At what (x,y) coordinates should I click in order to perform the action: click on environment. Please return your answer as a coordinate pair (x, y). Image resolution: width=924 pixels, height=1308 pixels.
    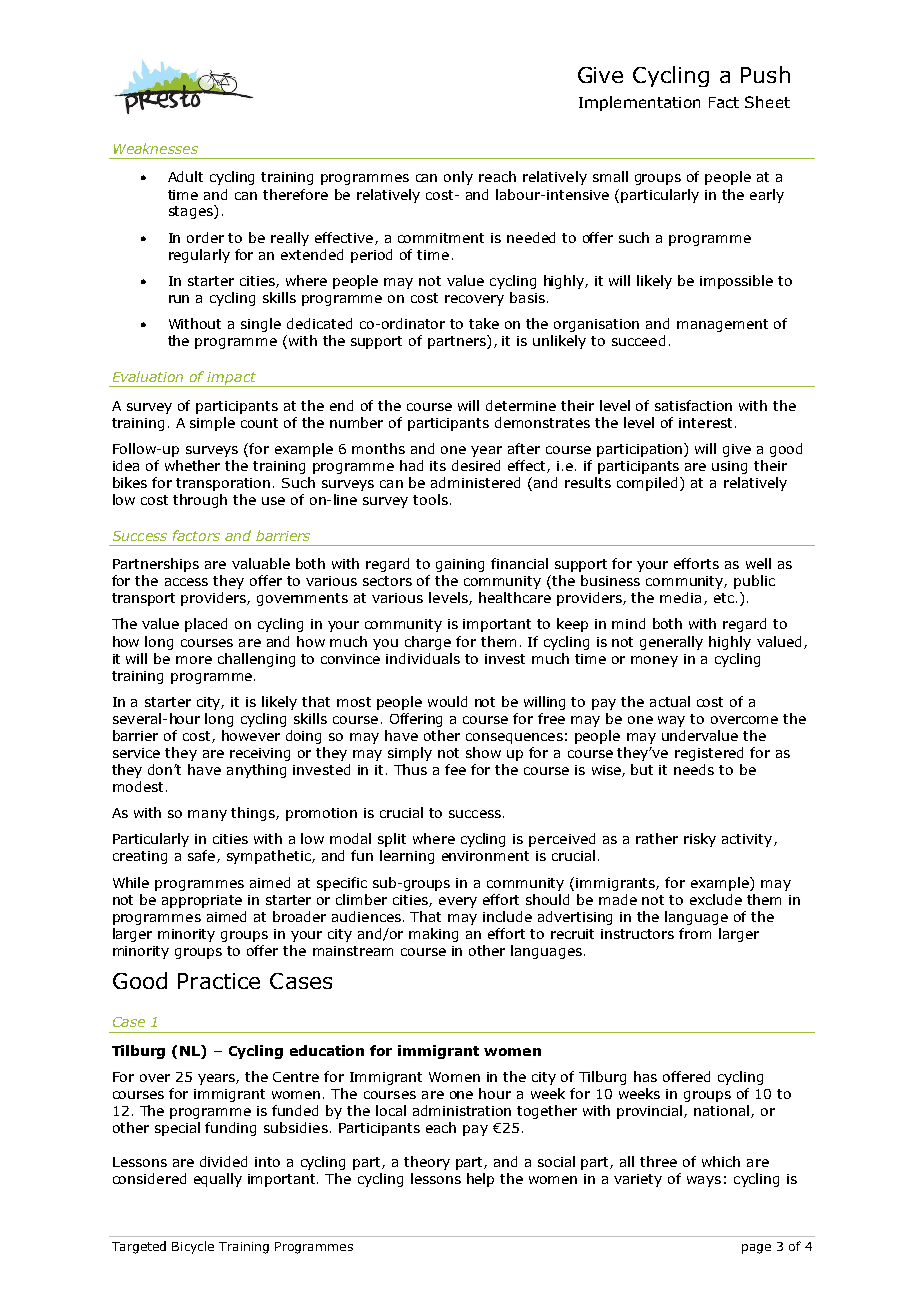
    Looking at the image, I should click on (485, 856).
